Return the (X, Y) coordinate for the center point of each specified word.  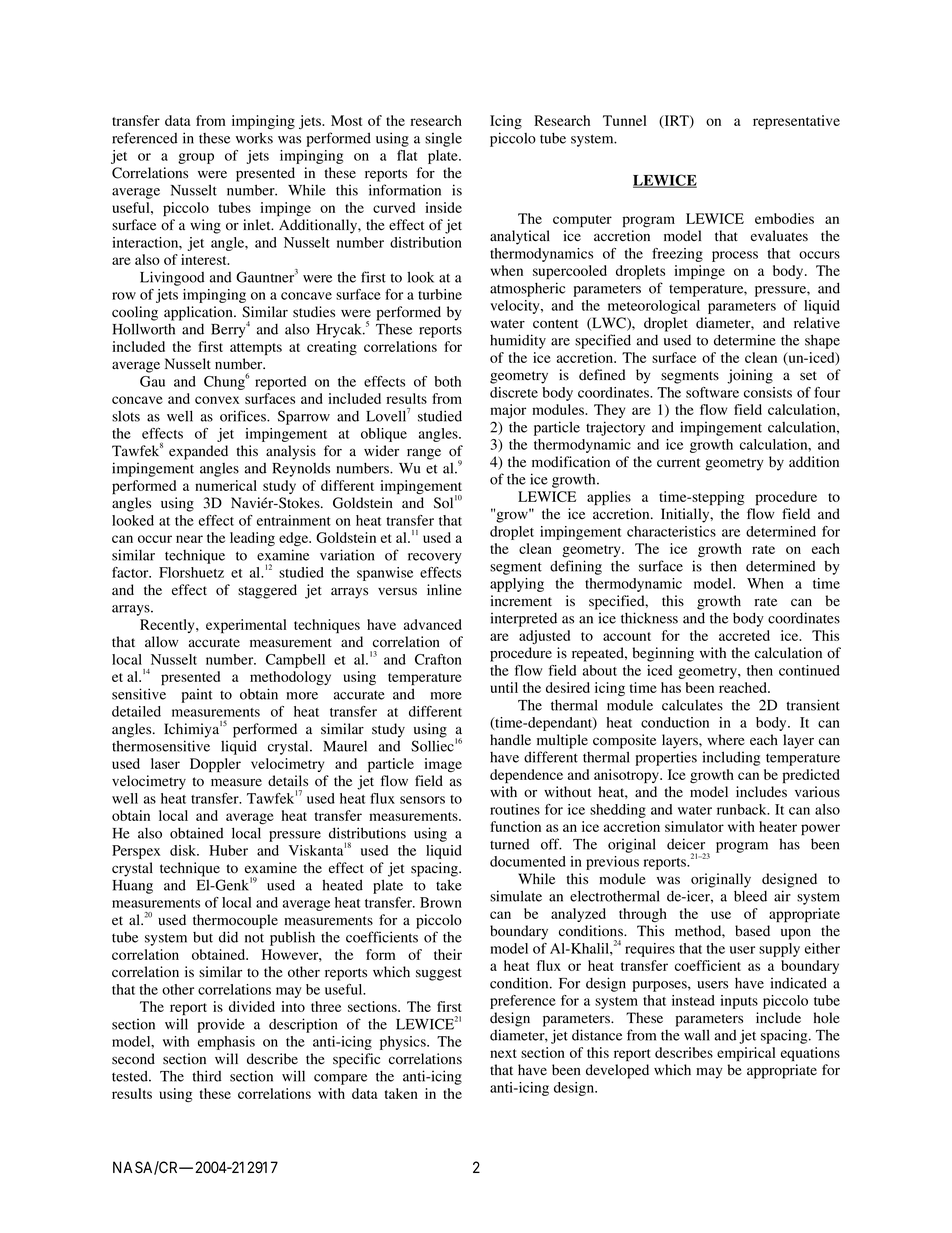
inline (444, 589)
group (196, 158)
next (503, 1053)
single (443, 140)
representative (796, 122)
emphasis (226, 1043)
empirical (746, 1054)
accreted (744, 635)
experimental (246, 626)
